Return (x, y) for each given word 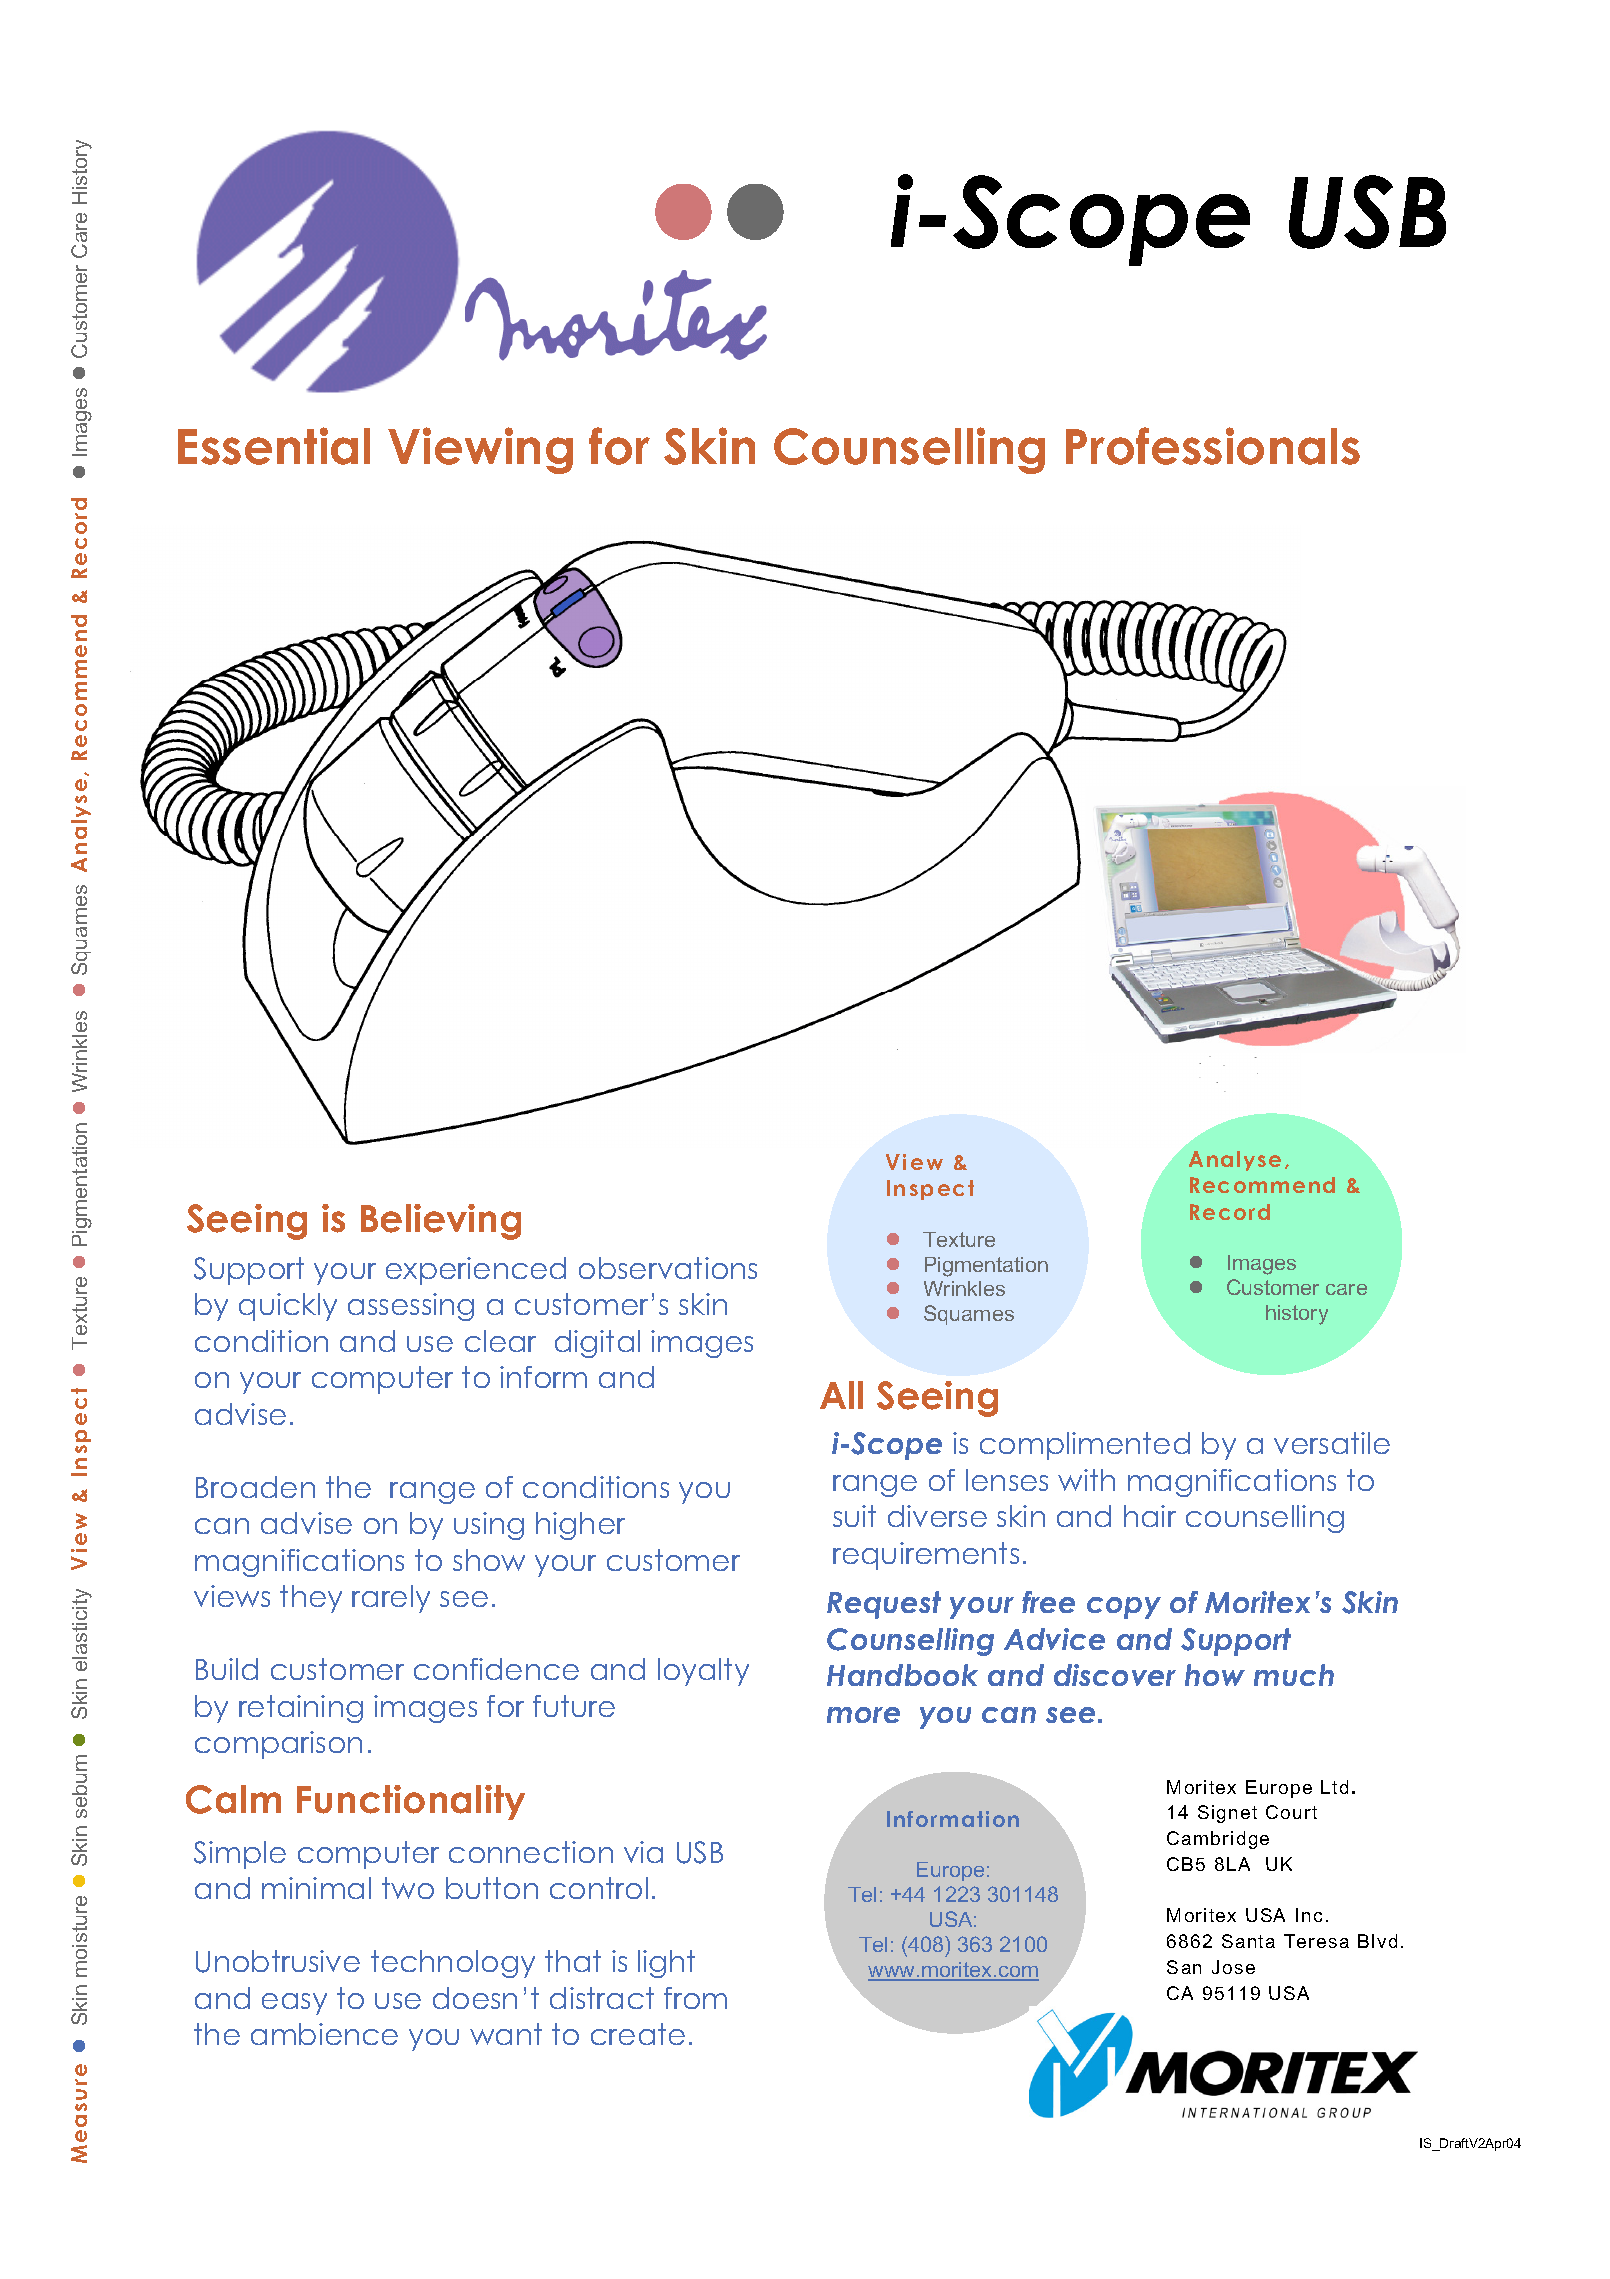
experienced (476, 1271)
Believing (441, 1222)
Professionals (1213, 446)
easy (294, 2004)
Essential (274, 446)
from (695, 1998)
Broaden (255, 1487)
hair (1150, 1516)
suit (854, 1516)
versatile (1332, 1443)
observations (668, 1268)
